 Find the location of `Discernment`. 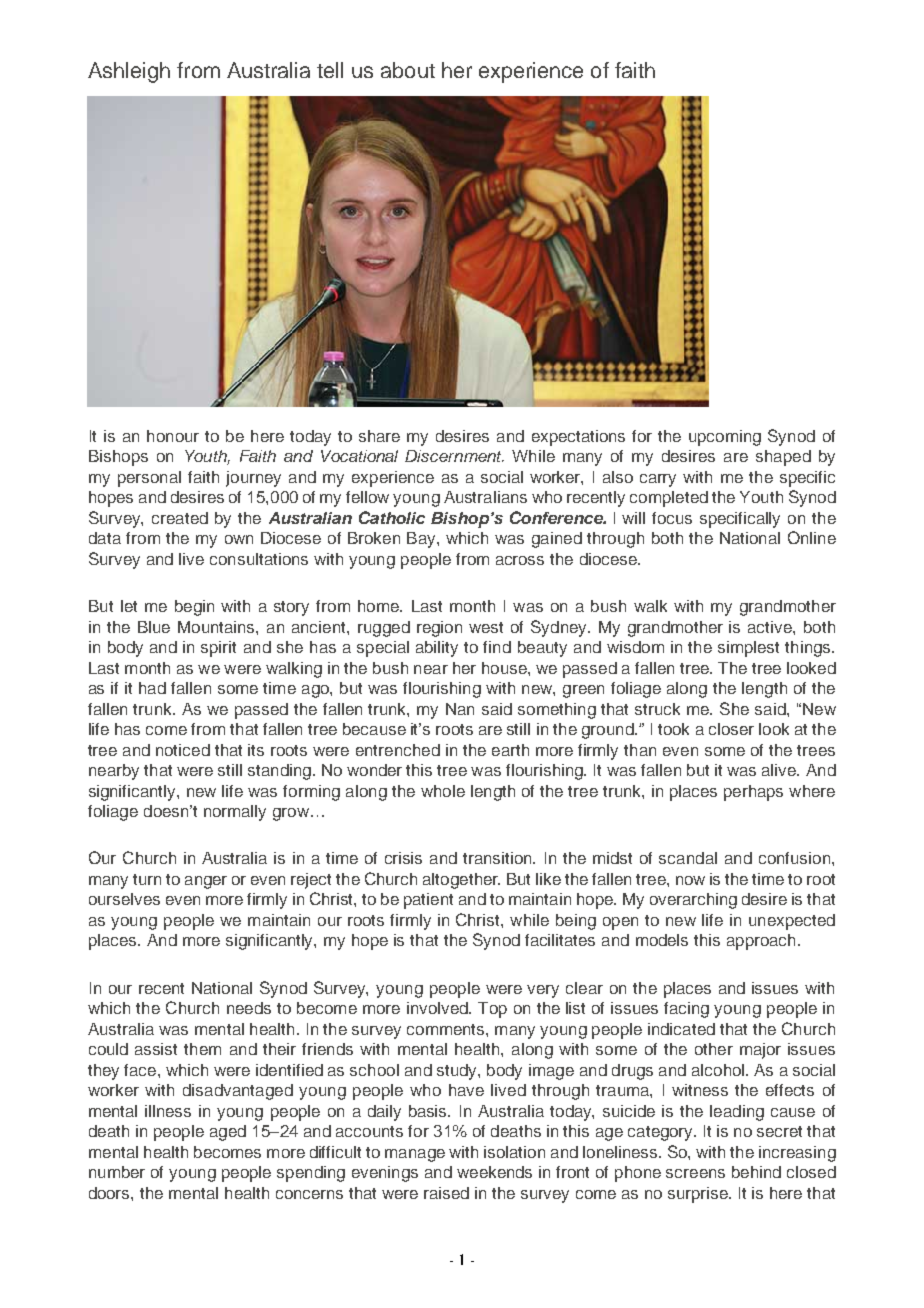

Discernment is located at coordinates (454, 456).
